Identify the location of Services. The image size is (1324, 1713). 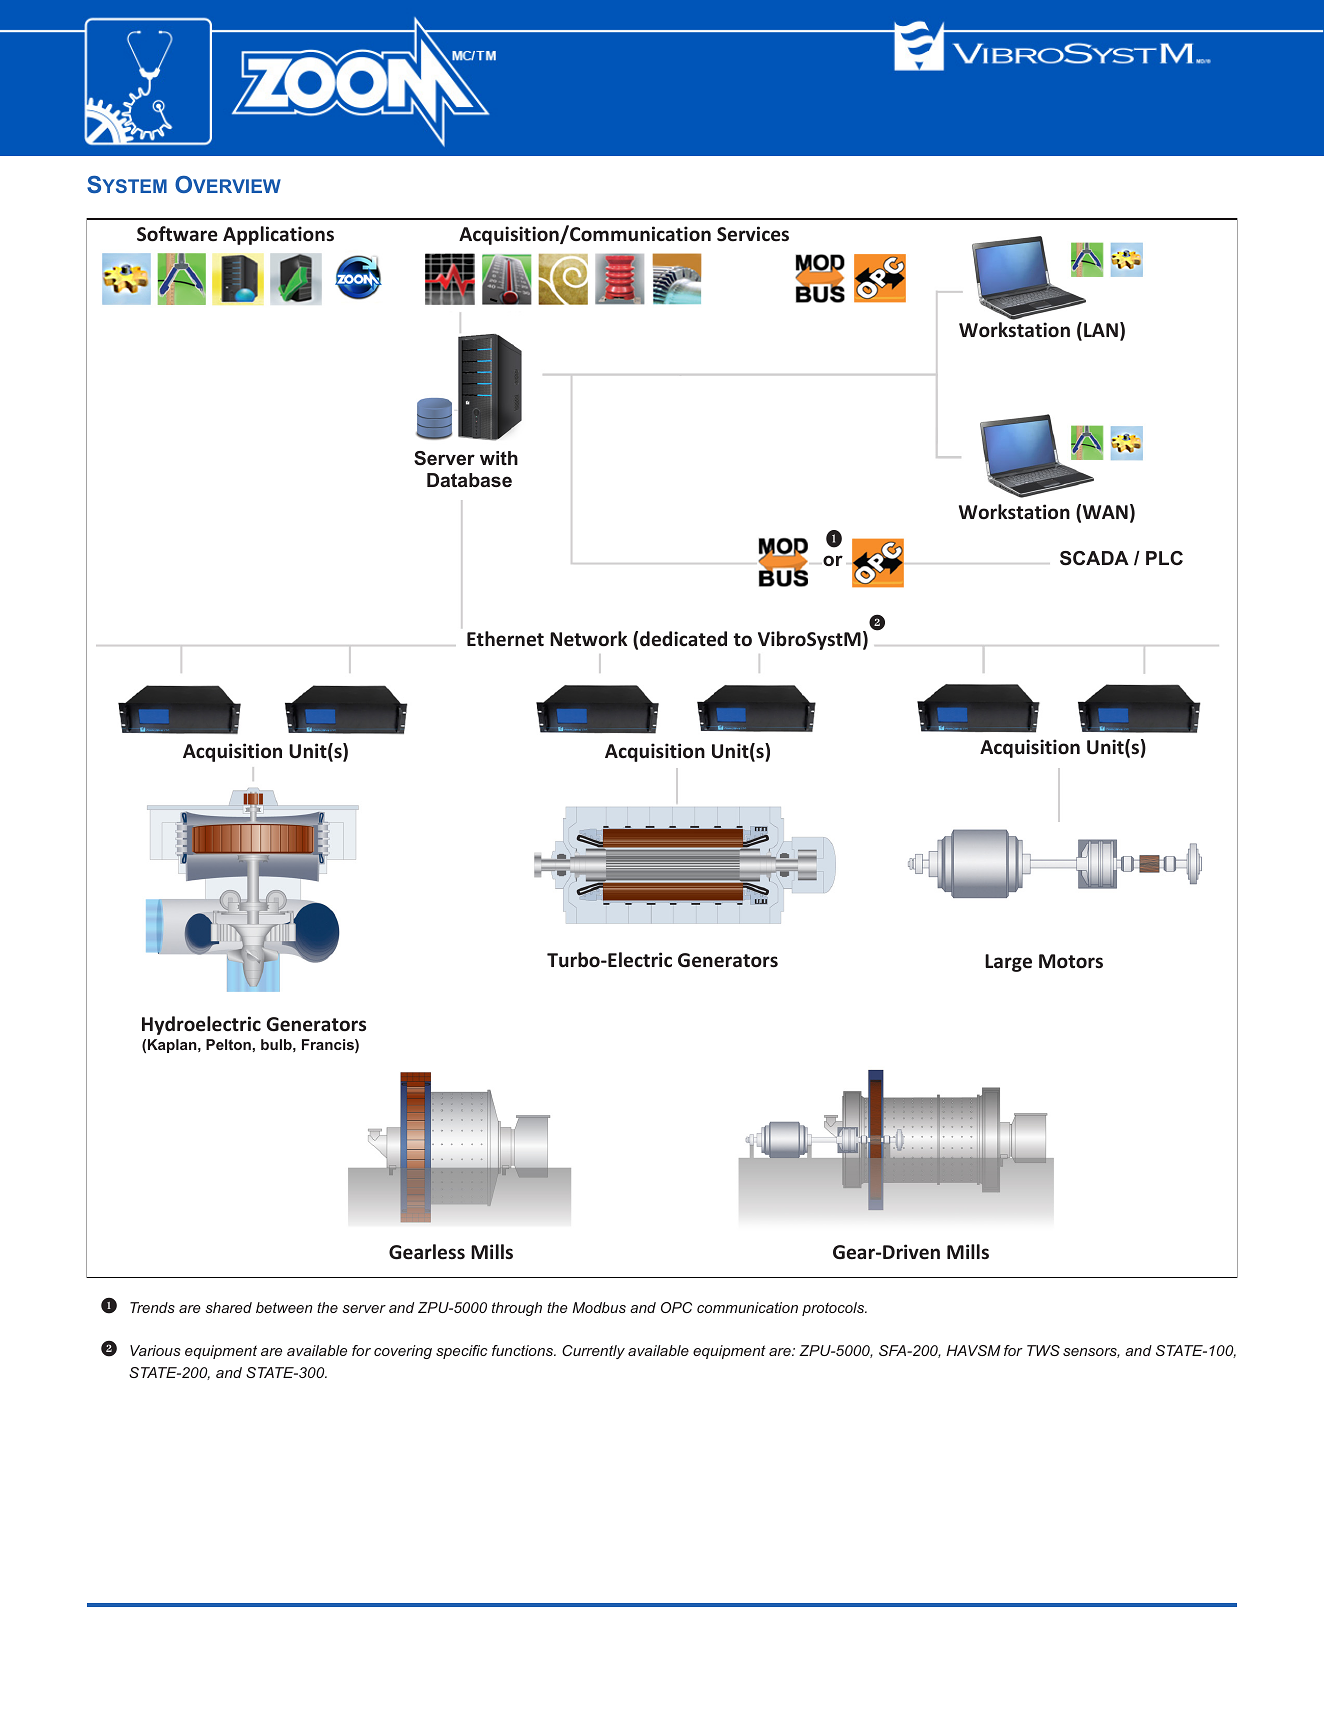
(753, 234).
